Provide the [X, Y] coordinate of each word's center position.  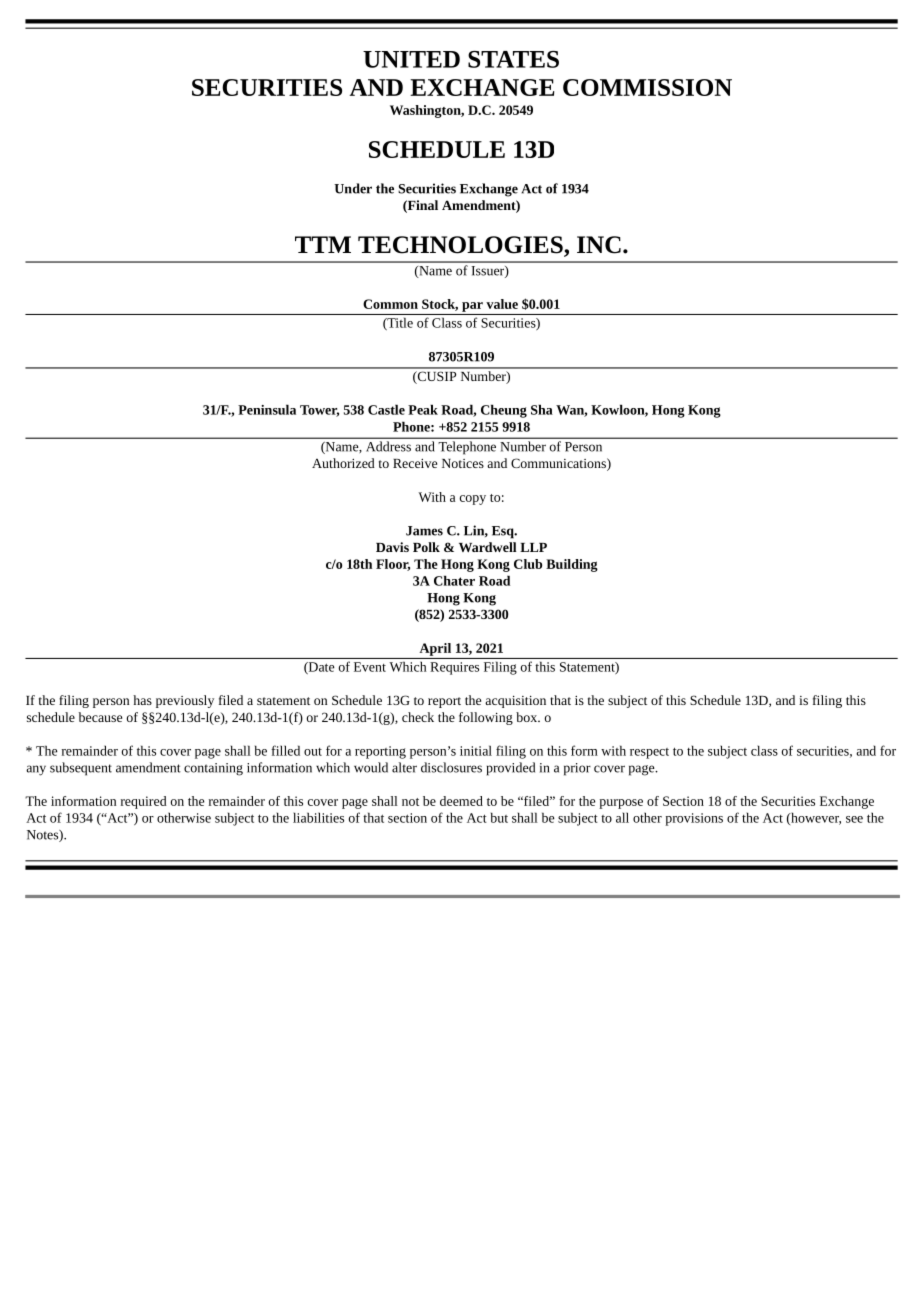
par [472, 307]
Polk [426, 547]
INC [599, 245]
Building [572, 565]
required [144, 802]
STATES [513, 59]
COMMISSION [647, 87]
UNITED [411, 59]
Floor [393, 565]
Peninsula [267, 409]
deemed [461, 801]
